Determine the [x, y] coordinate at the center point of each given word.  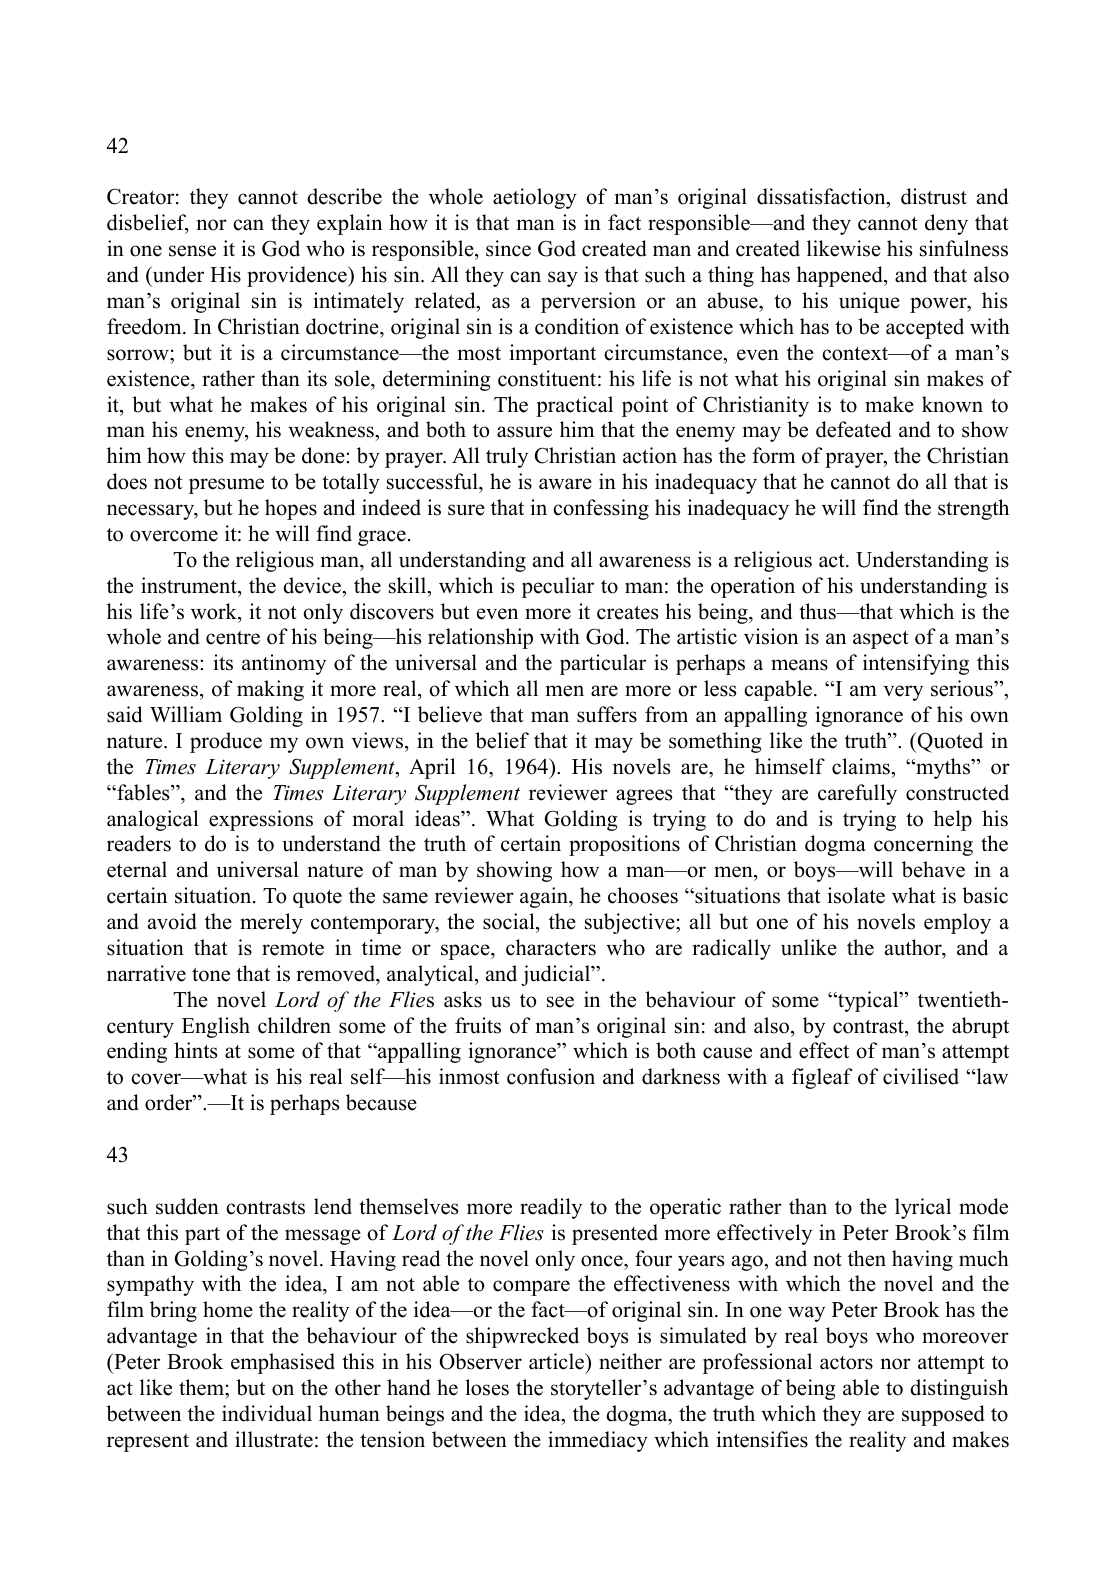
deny [946, 224]
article [557, 1361]
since [508, 248]
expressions [261, 820]
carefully [857, 794]
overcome [174, 536]
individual [267, 1413]
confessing [601, 509]
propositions [624, 845]
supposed [943, 1415]
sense [192, 251]
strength [973, 509]
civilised [921, 1076]
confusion [551, 1076]
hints [195, 1050]
